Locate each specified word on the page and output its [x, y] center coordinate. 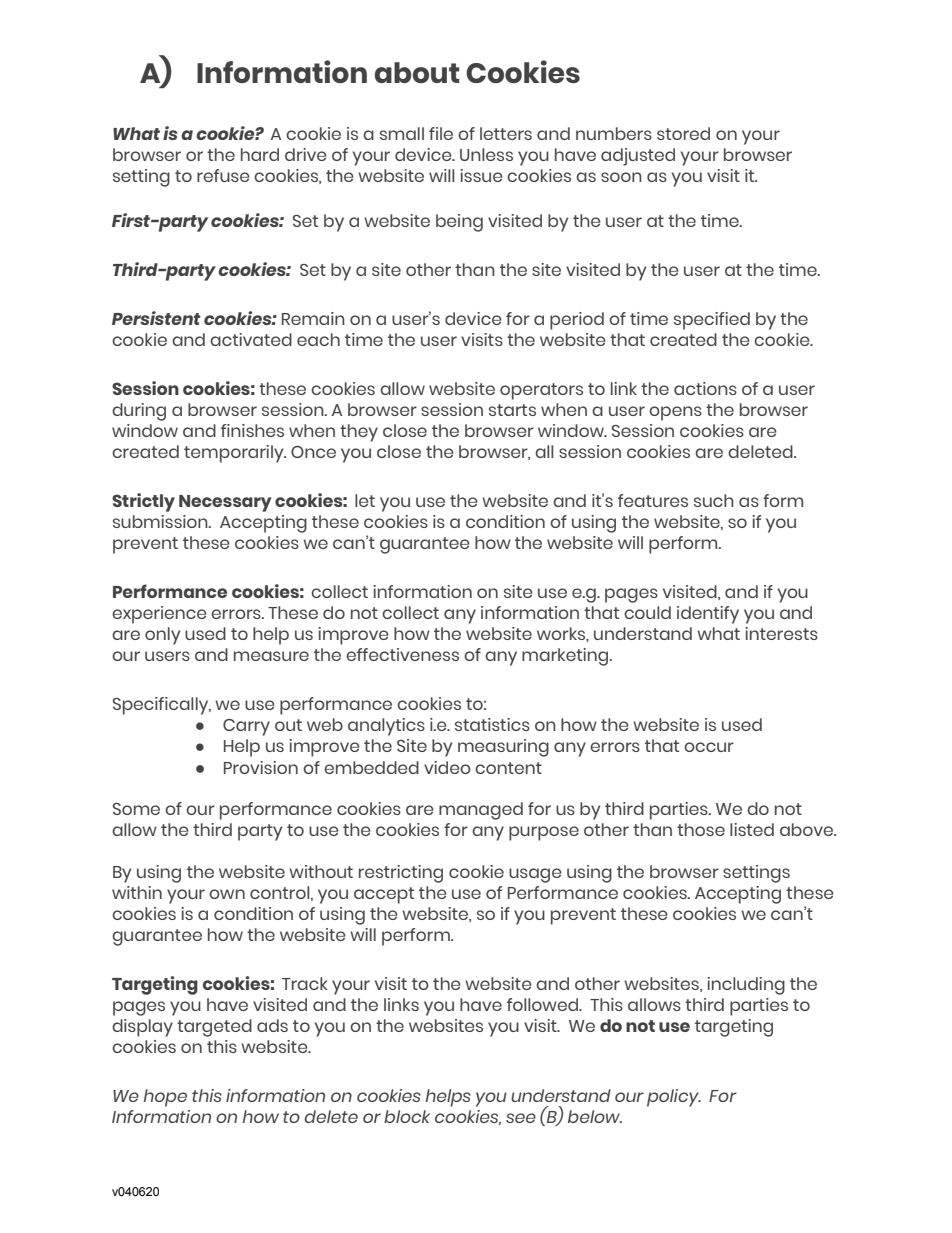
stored [683, 133]
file [441, 133]
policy [674, 1098]
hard [260, 154]
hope [165, 1098]
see [521, 1118]
